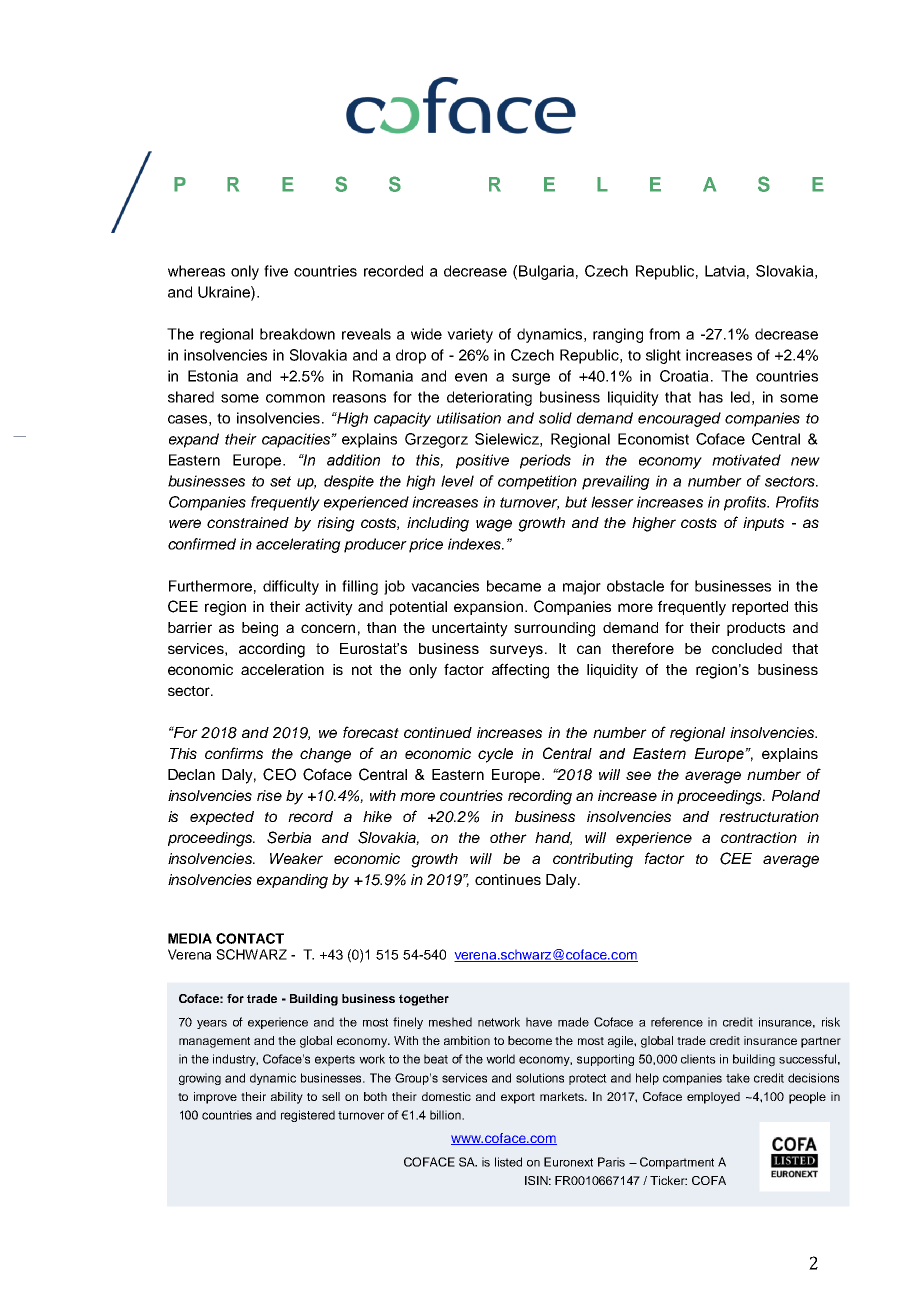 The image size is (924, 1308). Describe the element at coordinates (508, 837) in the document. I see `other` at that location.
